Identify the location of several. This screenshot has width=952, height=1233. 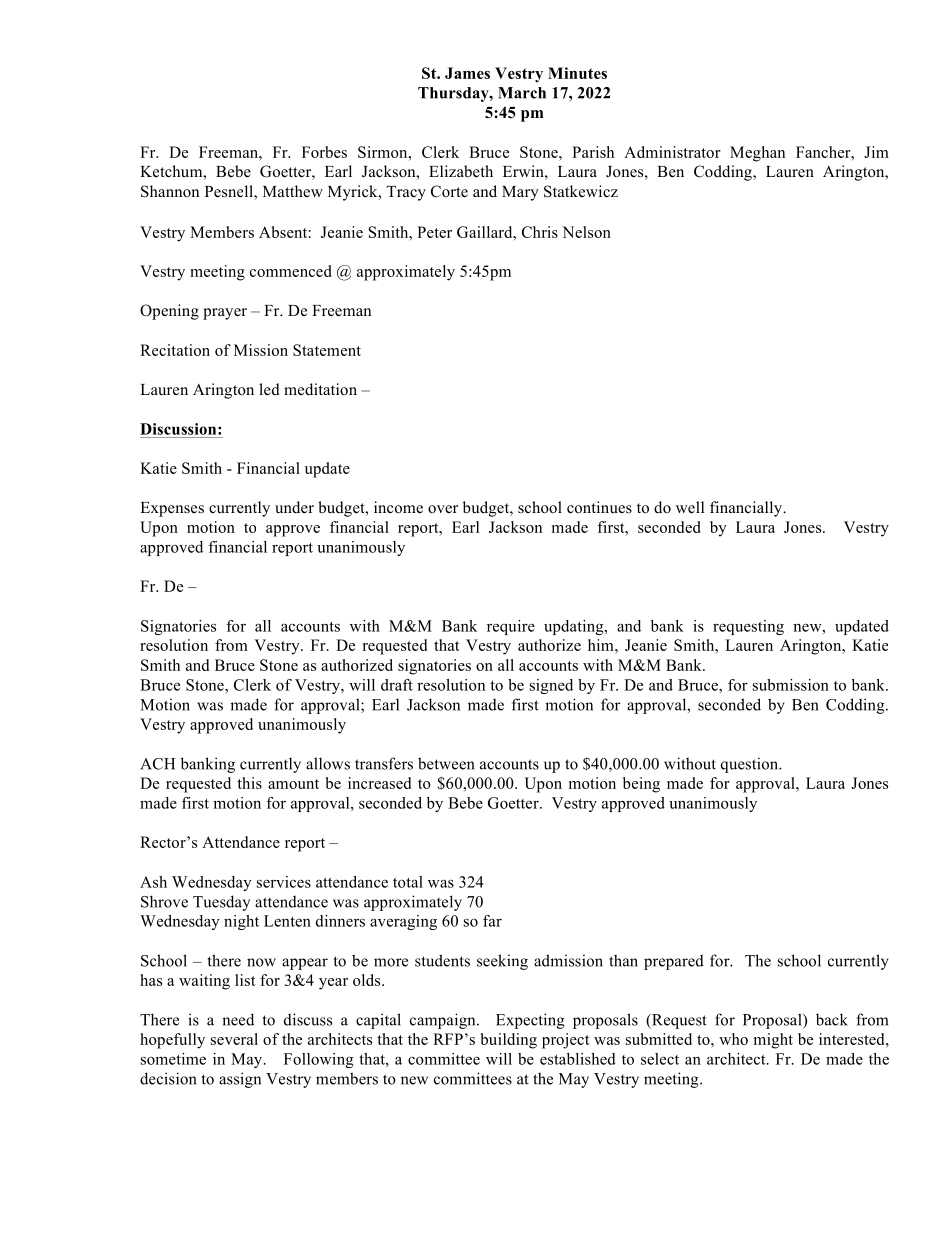
(234, 1039).
